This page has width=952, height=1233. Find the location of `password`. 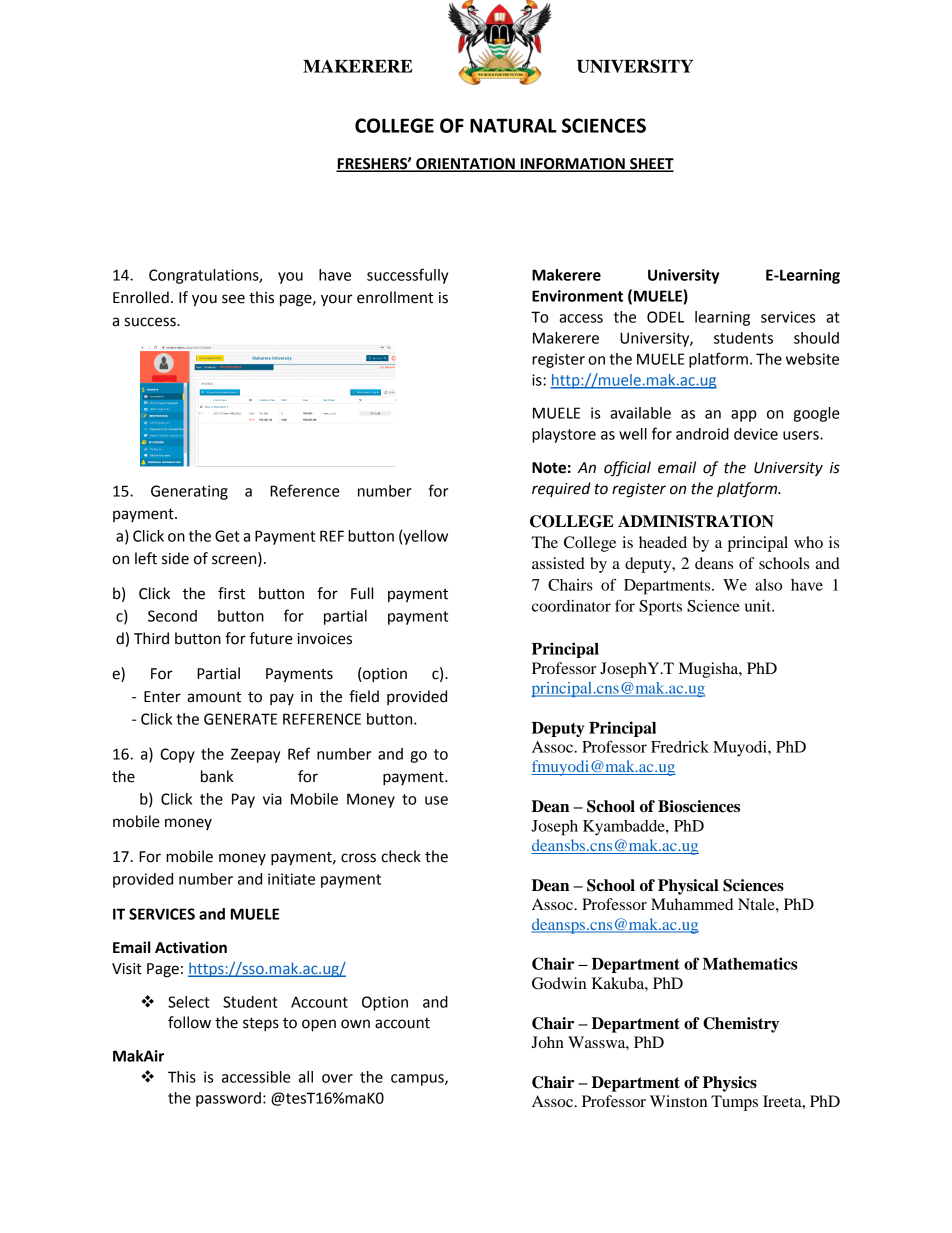

password is located at coordinates (228, 1099).
